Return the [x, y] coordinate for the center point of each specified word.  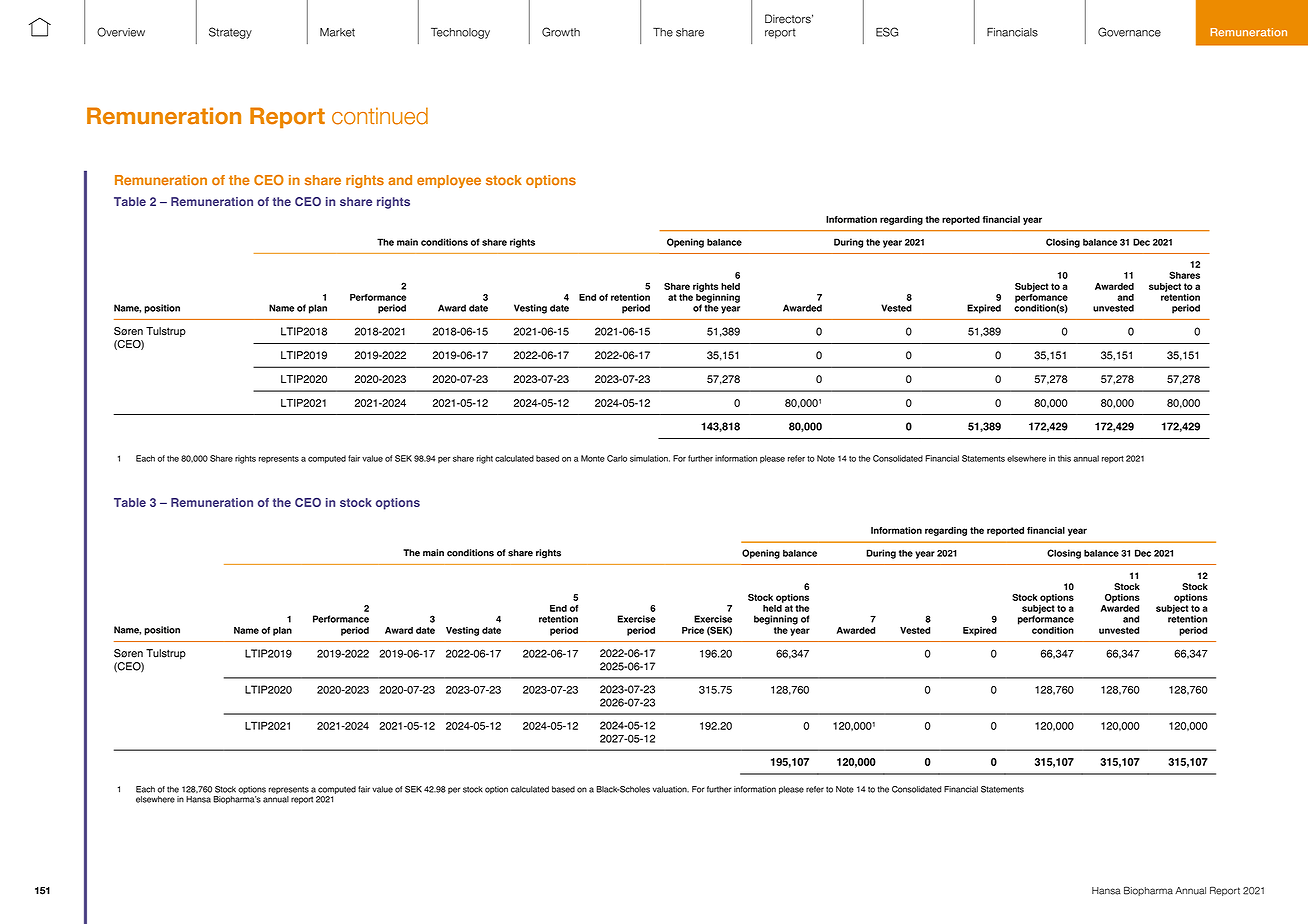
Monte [593, 458]
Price [693, 630]
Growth [561, 32]
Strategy [230, 33]
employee [449, 181]
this [1064, 458]
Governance [1129, 32]
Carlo [617, 458]
